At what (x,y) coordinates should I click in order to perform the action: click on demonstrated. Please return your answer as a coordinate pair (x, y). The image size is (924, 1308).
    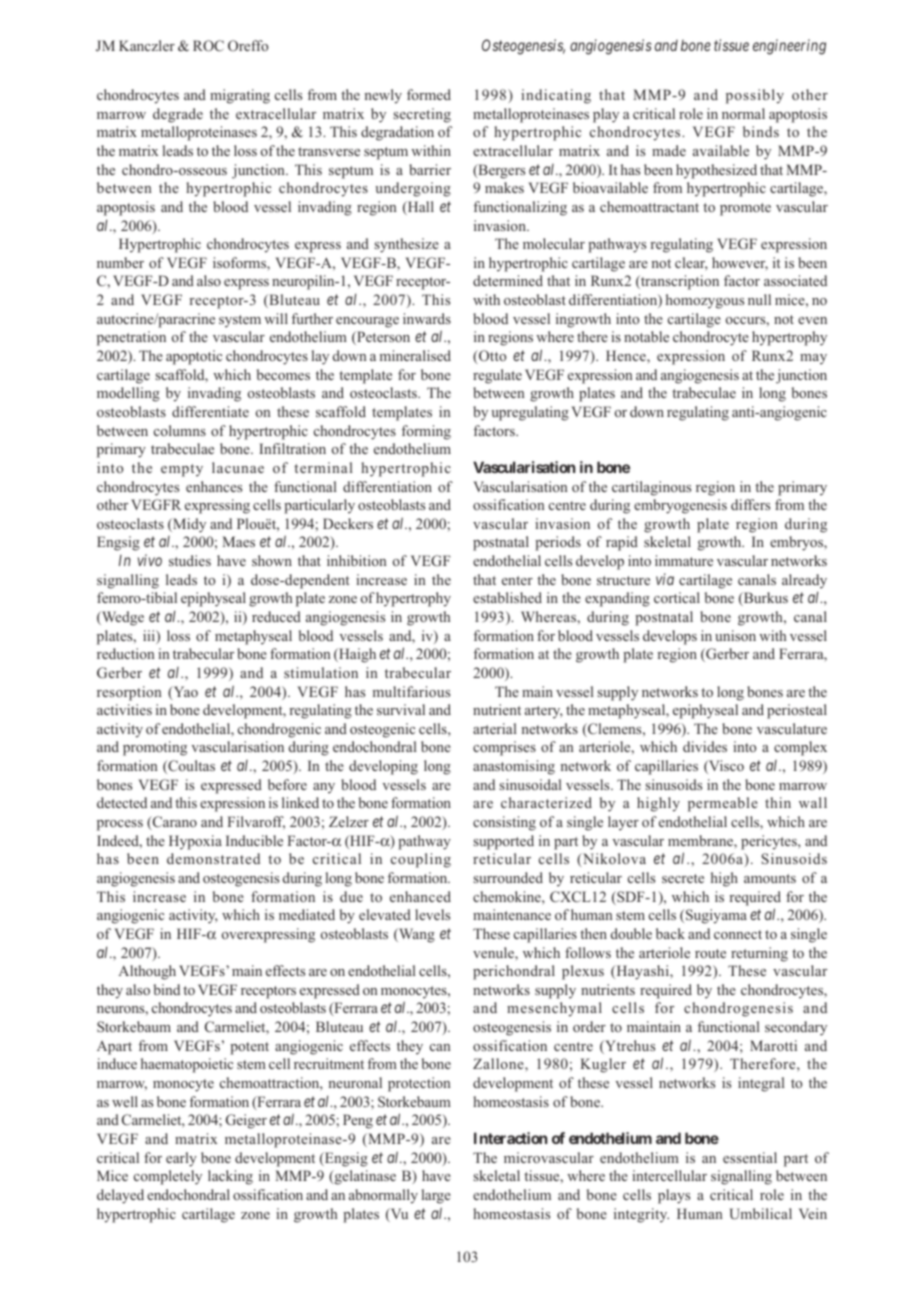
    Looking at the image, I should click on (213, 858).
